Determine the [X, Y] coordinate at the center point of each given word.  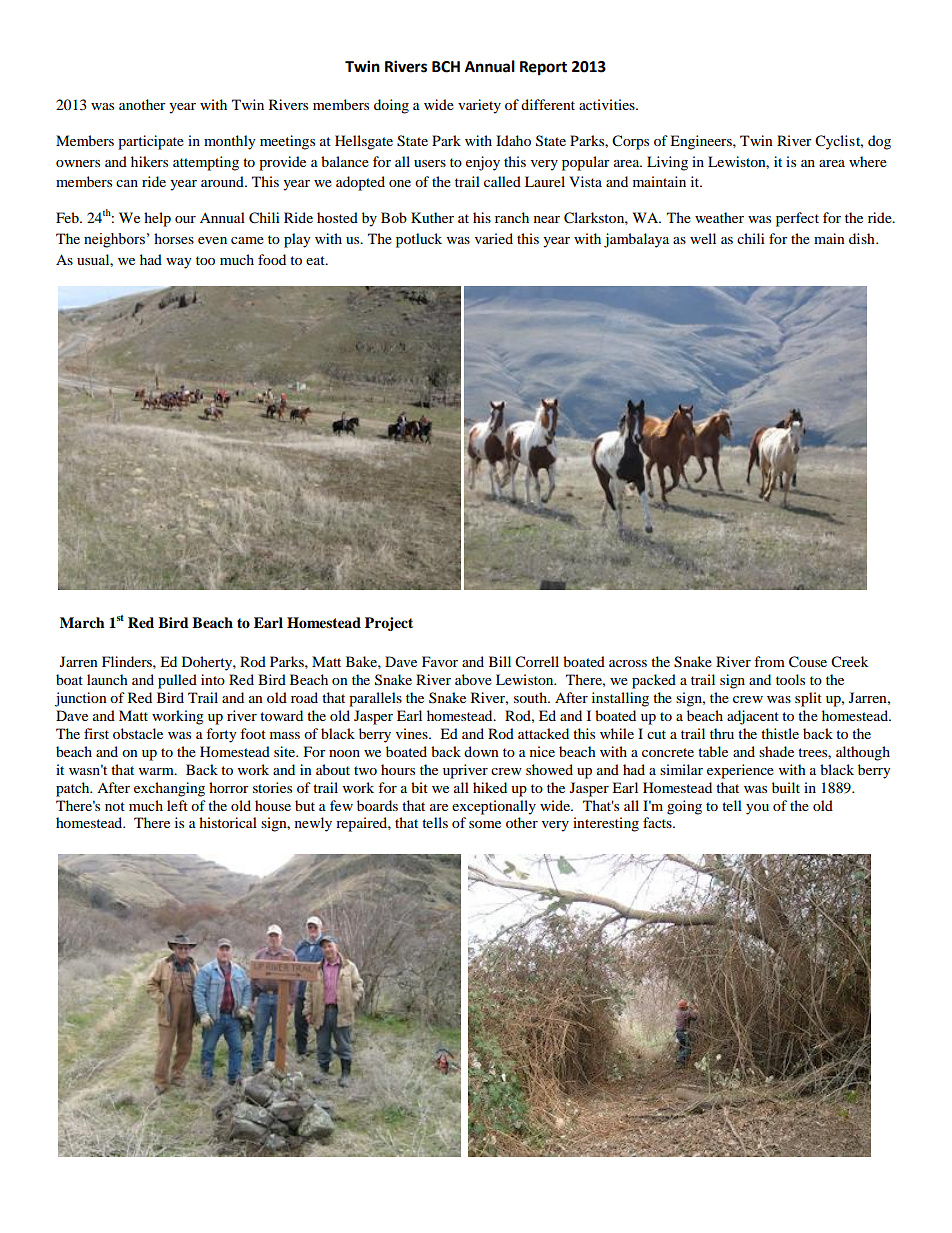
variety [479, 106]
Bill [500, 661]
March [82, 622]
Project [389, 624]
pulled [177, 681]
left [177, 805]
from [769, 661]
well [703, 238]
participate [151, 142]
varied [494, 238]
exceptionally [494, 807]
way [179, 263]
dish [863, 238]
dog [879, 142]
